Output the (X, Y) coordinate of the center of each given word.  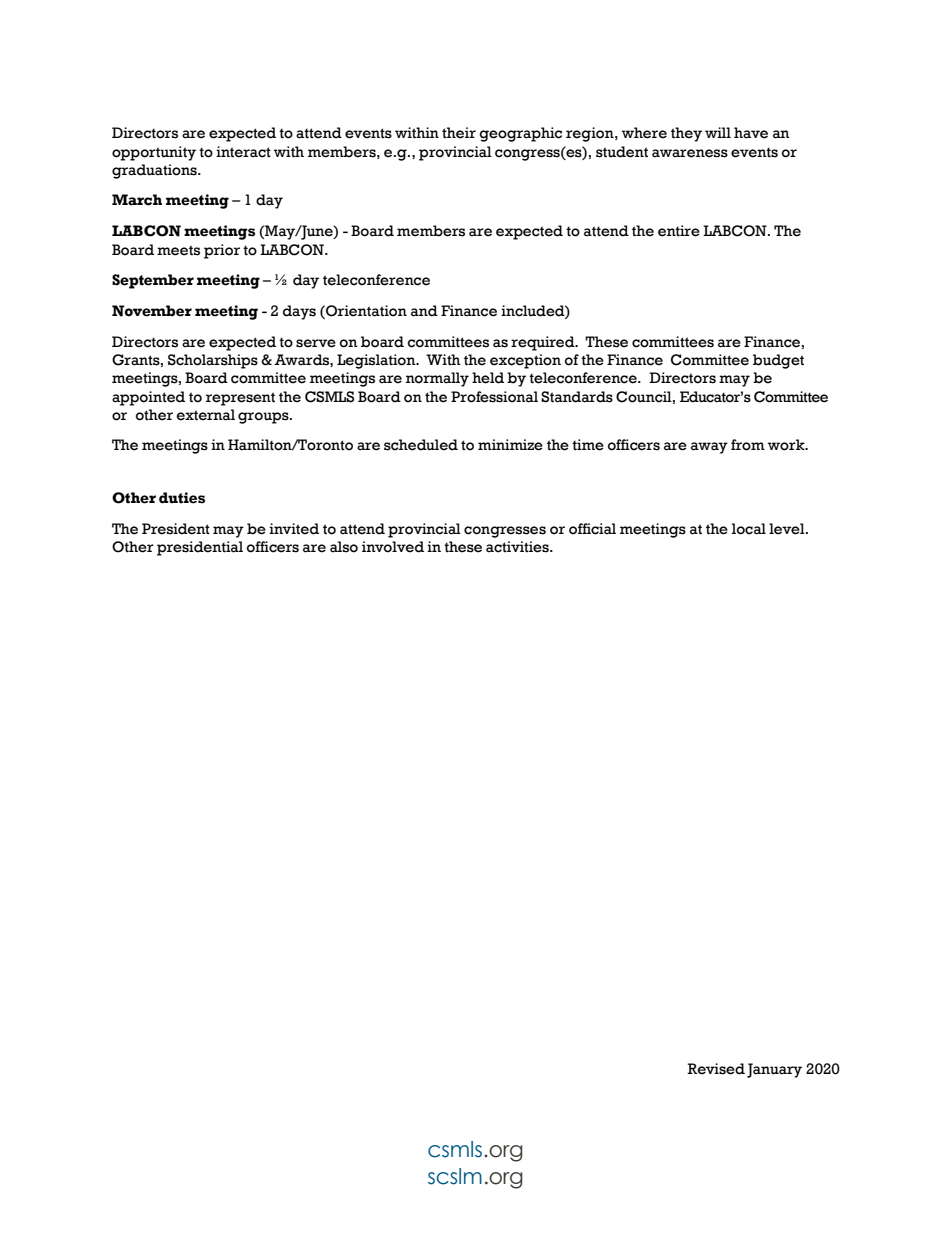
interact (243, 152)
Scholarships (213, 361)
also (344, 547)
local (749, 529)
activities (518, 547)
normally (437, 379)
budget (778, 361)
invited (294, 529)
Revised (716, 1069)
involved (393, 547)
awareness (690, 153)
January (774, 1070)
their (459, 133)
